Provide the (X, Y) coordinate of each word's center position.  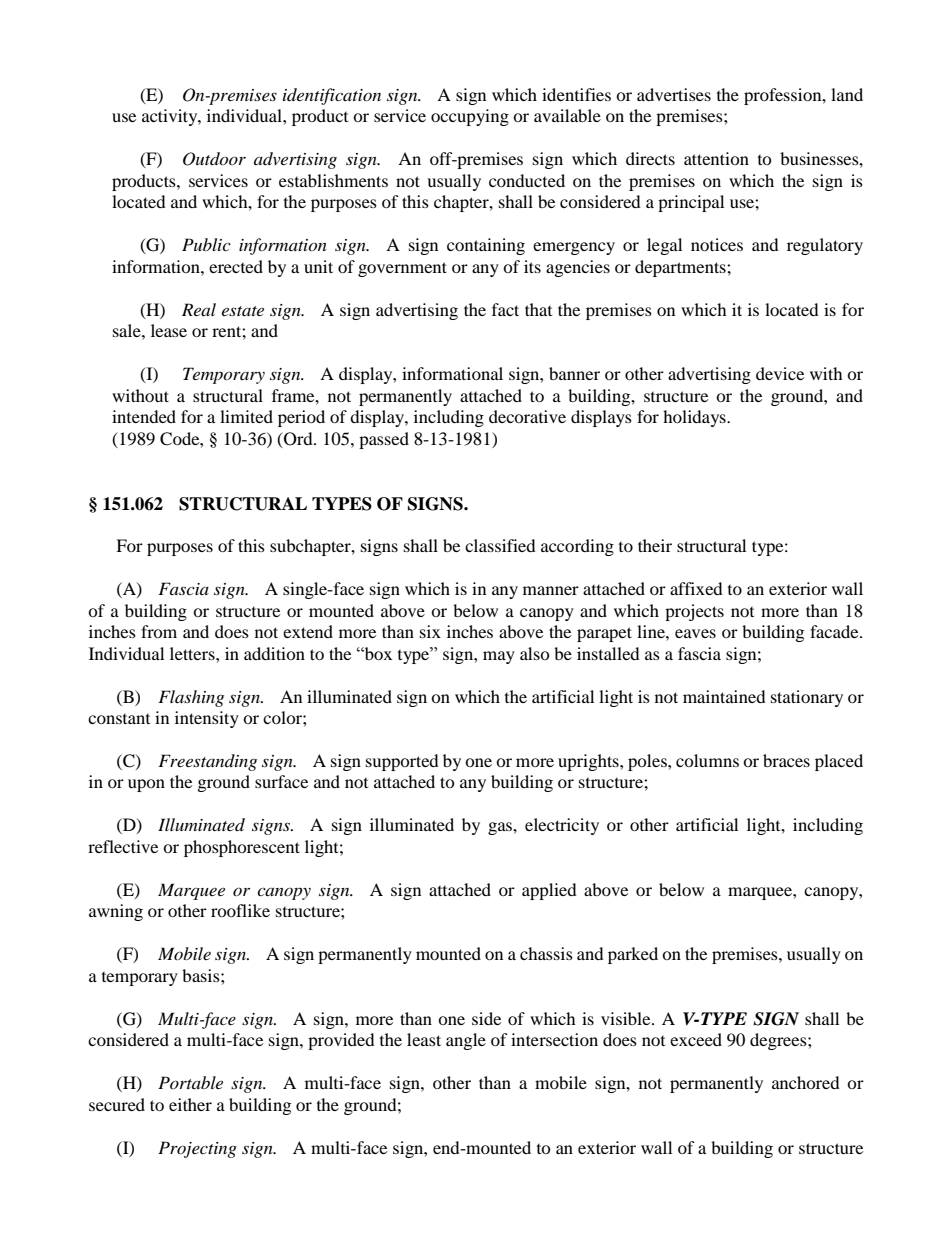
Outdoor (214, 159)
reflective (123, 846)
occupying (470, 117)
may (499, 657)
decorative (527, 416)
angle (466, 1041)
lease (169, 330)
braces (786, 760)
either (190, 1104)
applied (549, 891)
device (780, 373)
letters (193, 653)
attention (716, 158)
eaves (695, 633)
